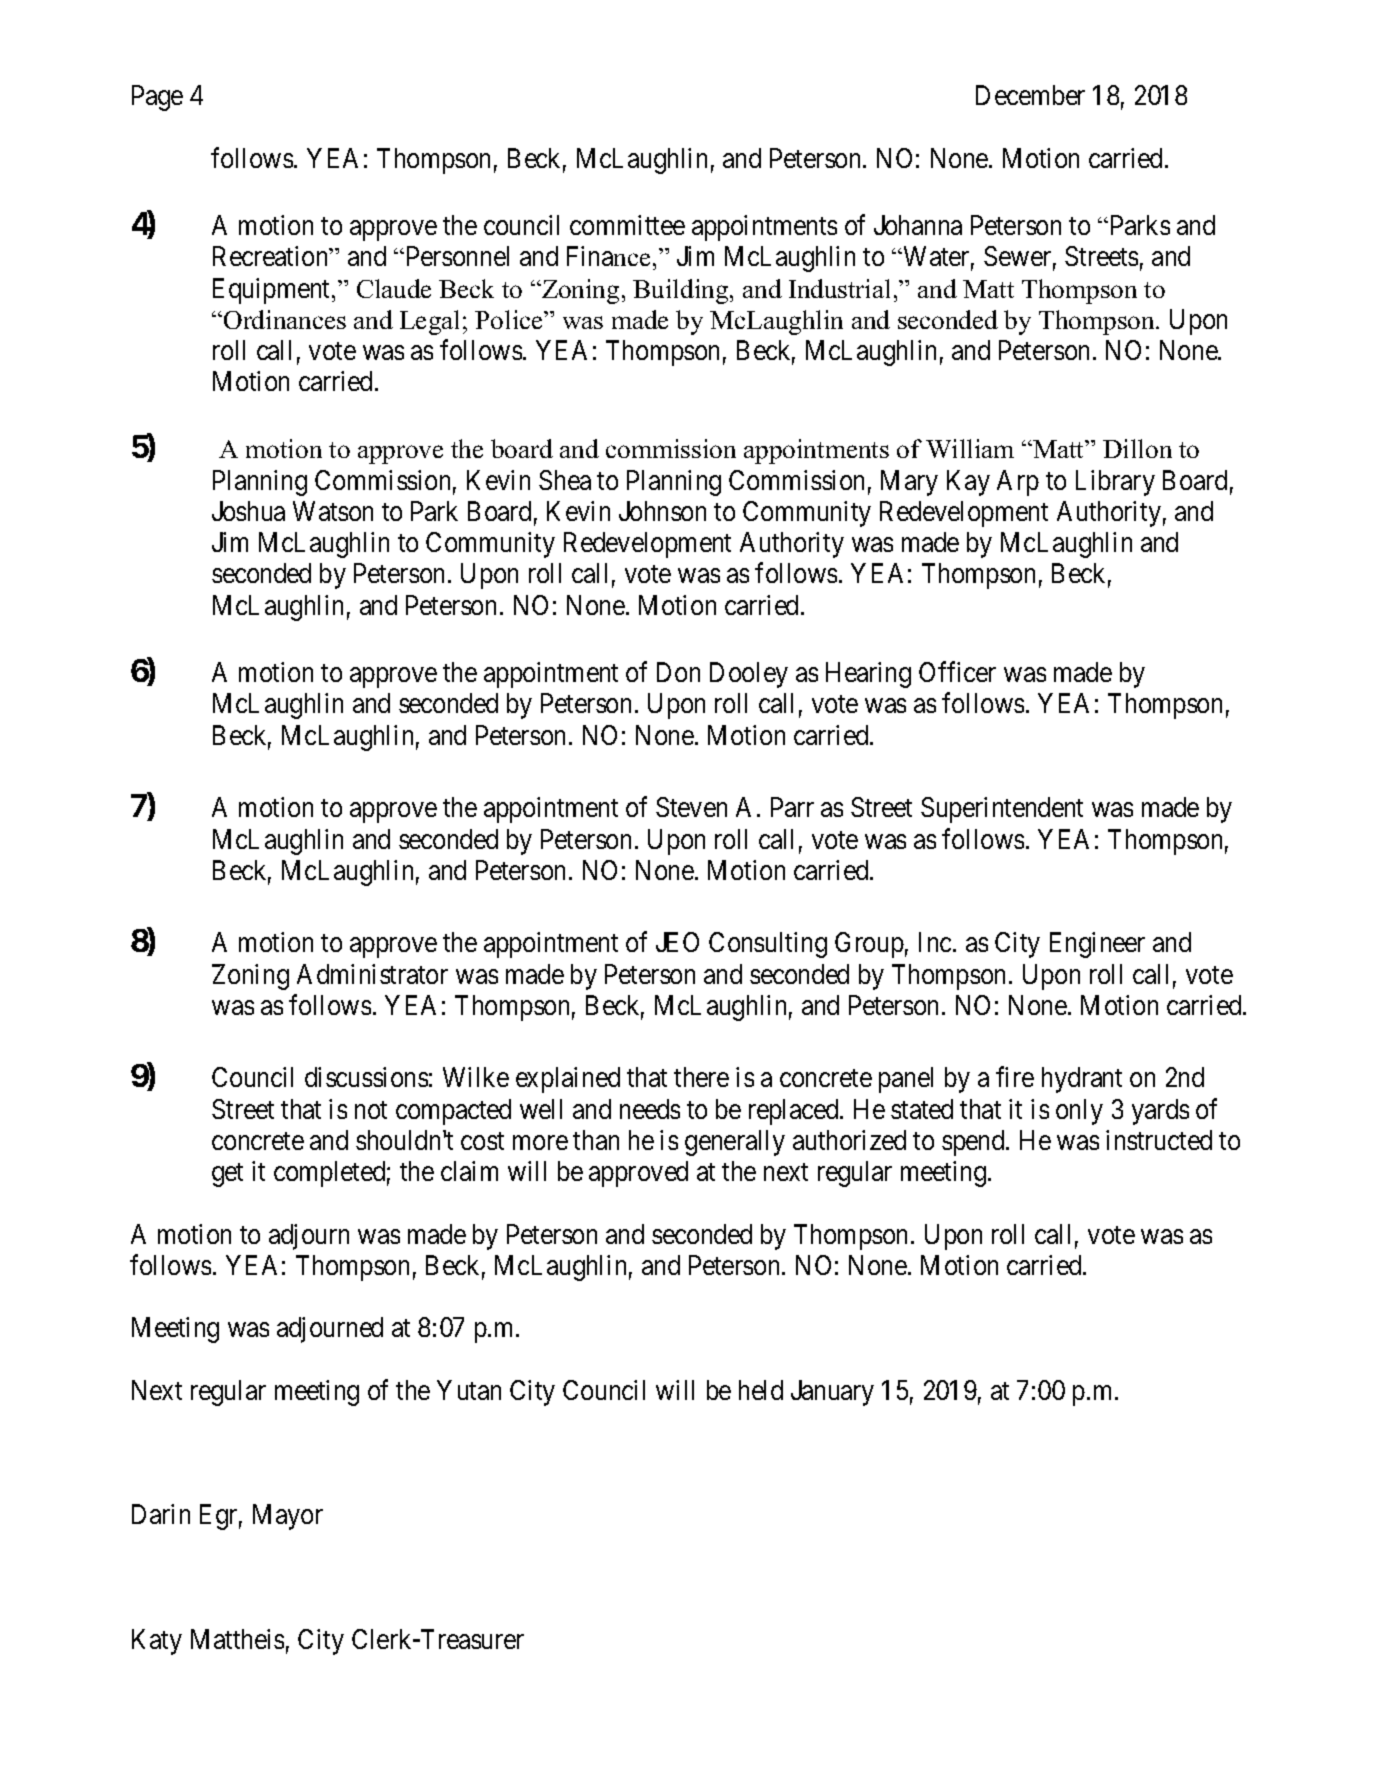 This screenshot has height=1790, width=1383. I want to click on Arp, so click(1018, 483).
